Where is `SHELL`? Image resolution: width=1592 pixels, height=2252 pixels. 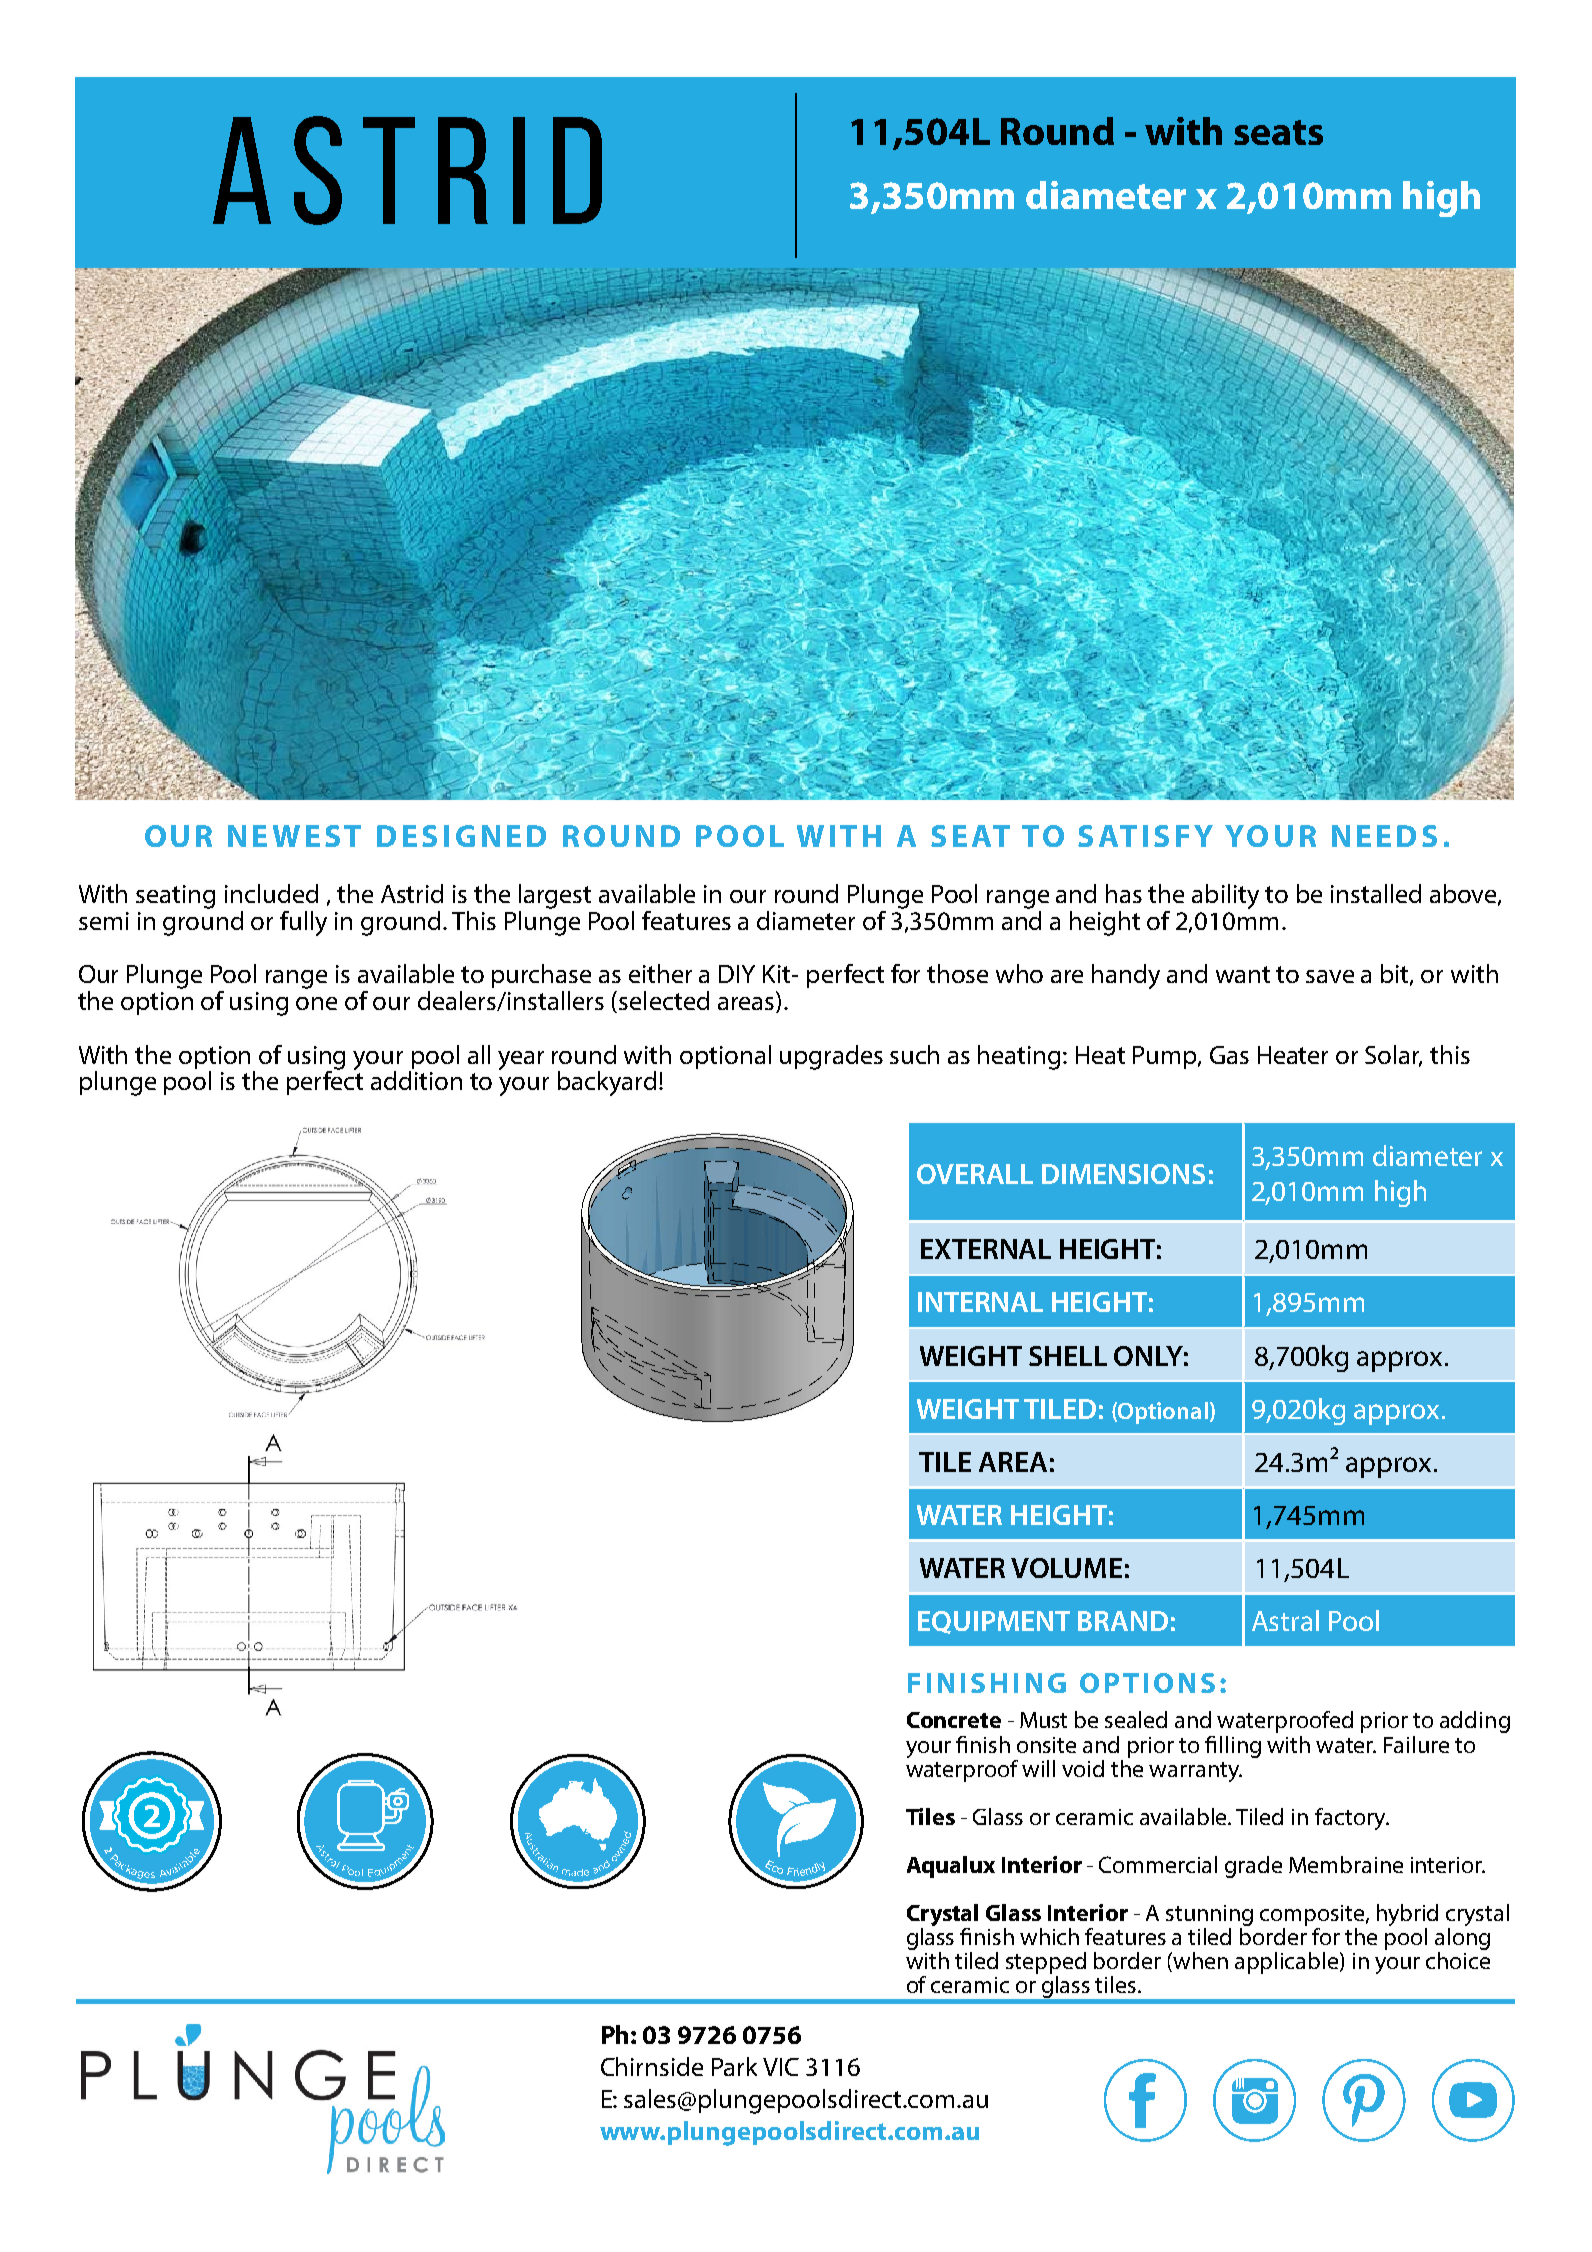
SHELL is located at coordinates (1068, 1356).
